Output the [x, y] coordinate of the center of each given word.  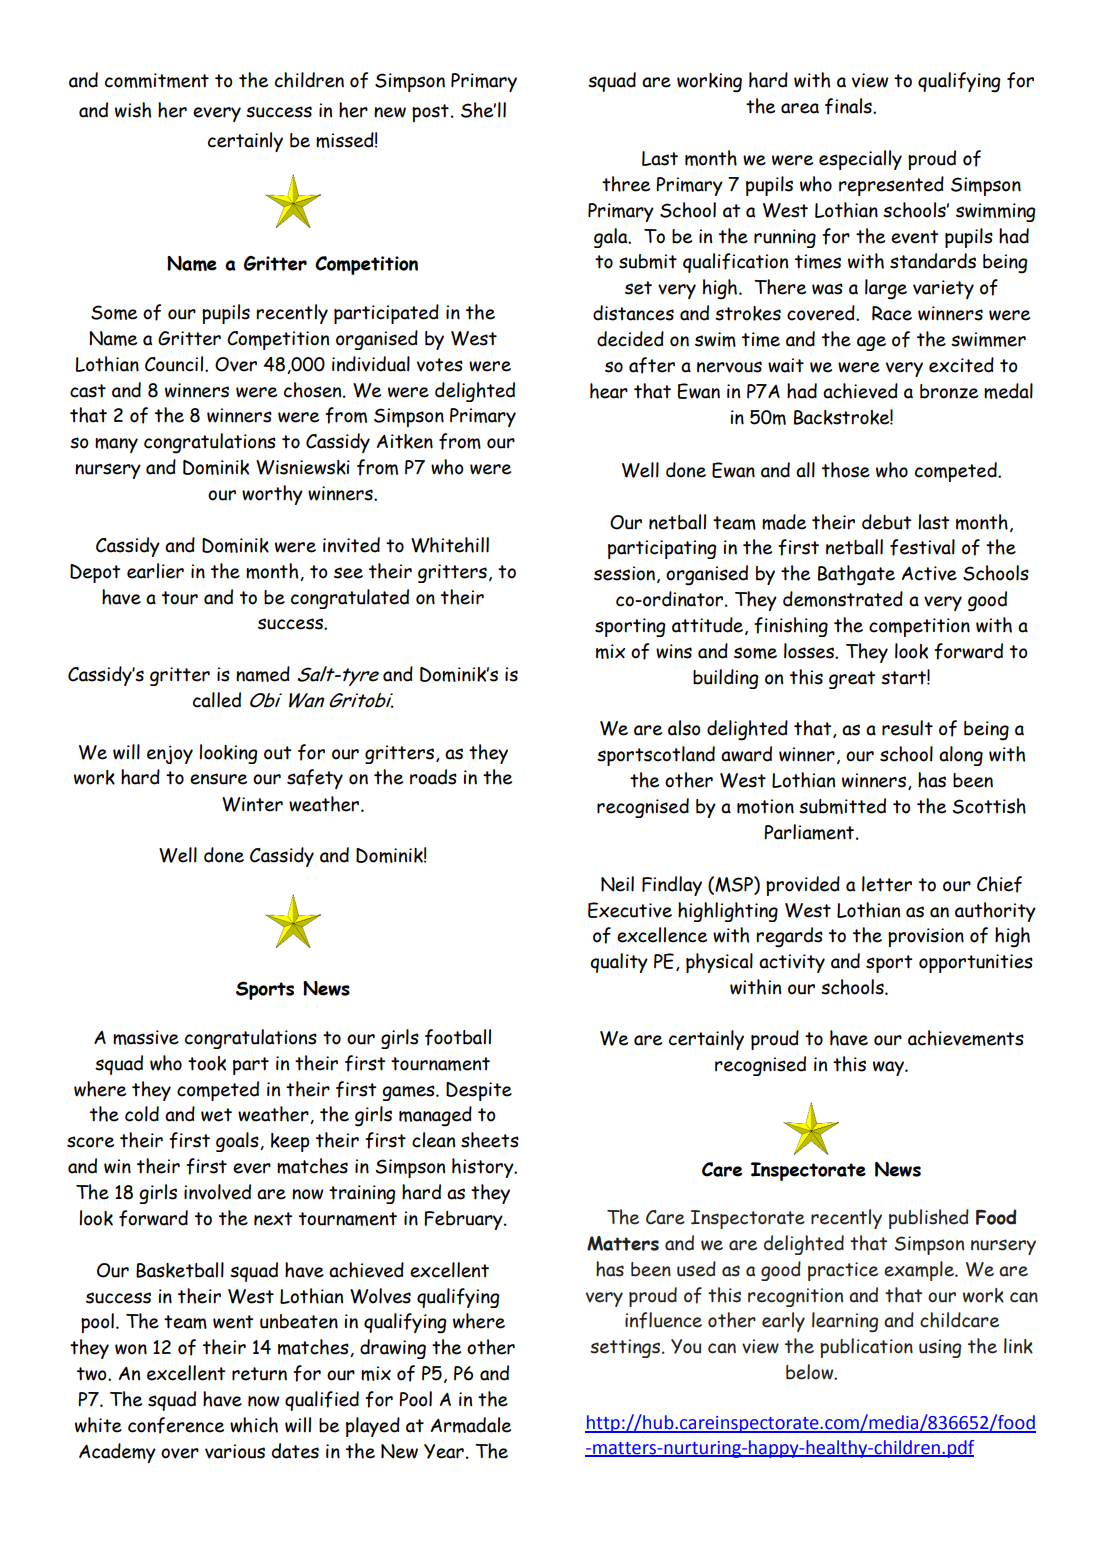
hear [609, 391]
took [207, 1063]
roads [433, 777]
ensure [218, 779]
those [846, 470]
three [626, 184]
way [889, 1068]
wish [133, 110]
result [907, 728]
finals [849, 106]
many [116, 445]
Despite [479, 1091]
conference [176, 1425]
